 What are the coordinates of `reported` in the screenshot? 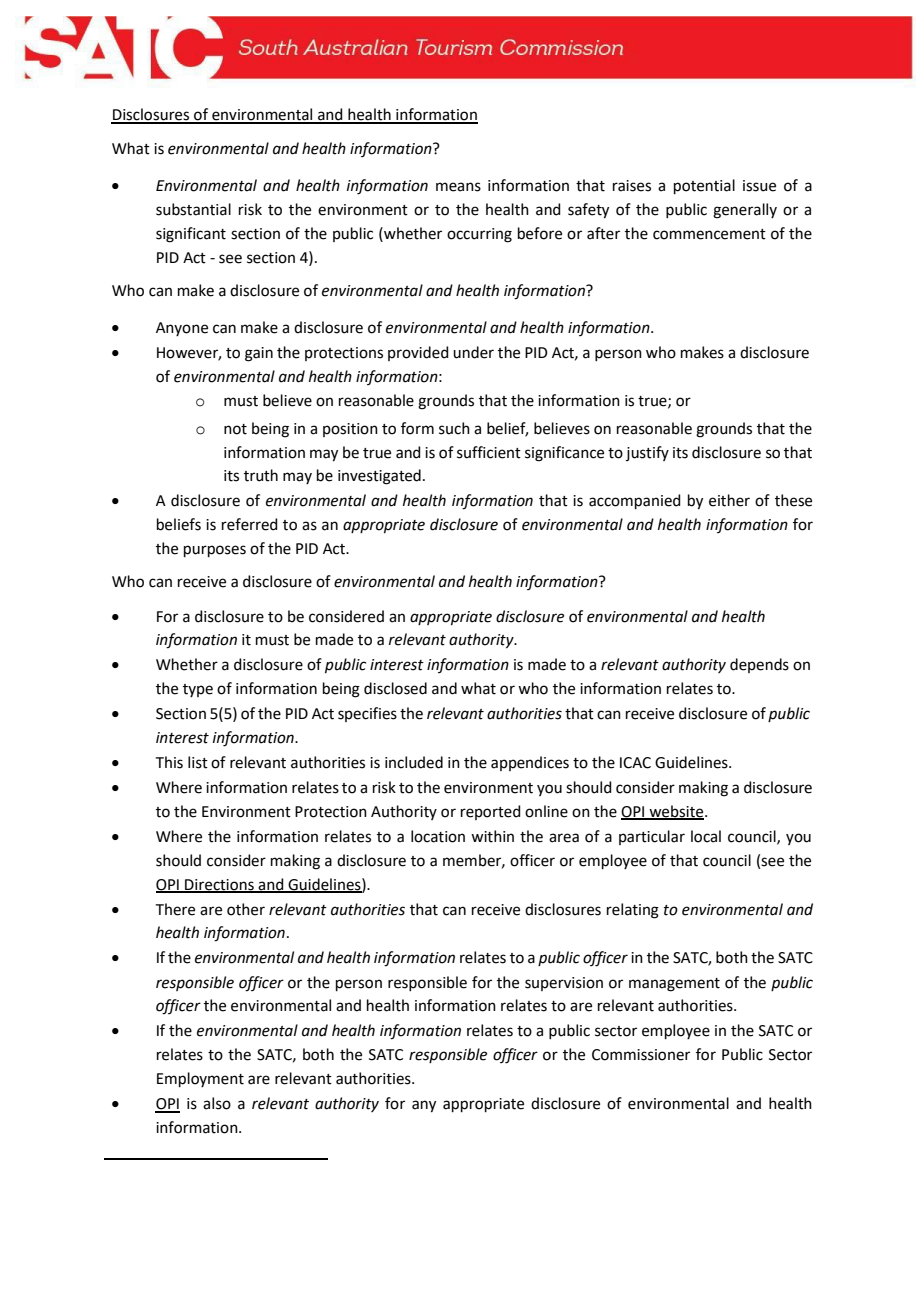 It's located at (491, 812).
